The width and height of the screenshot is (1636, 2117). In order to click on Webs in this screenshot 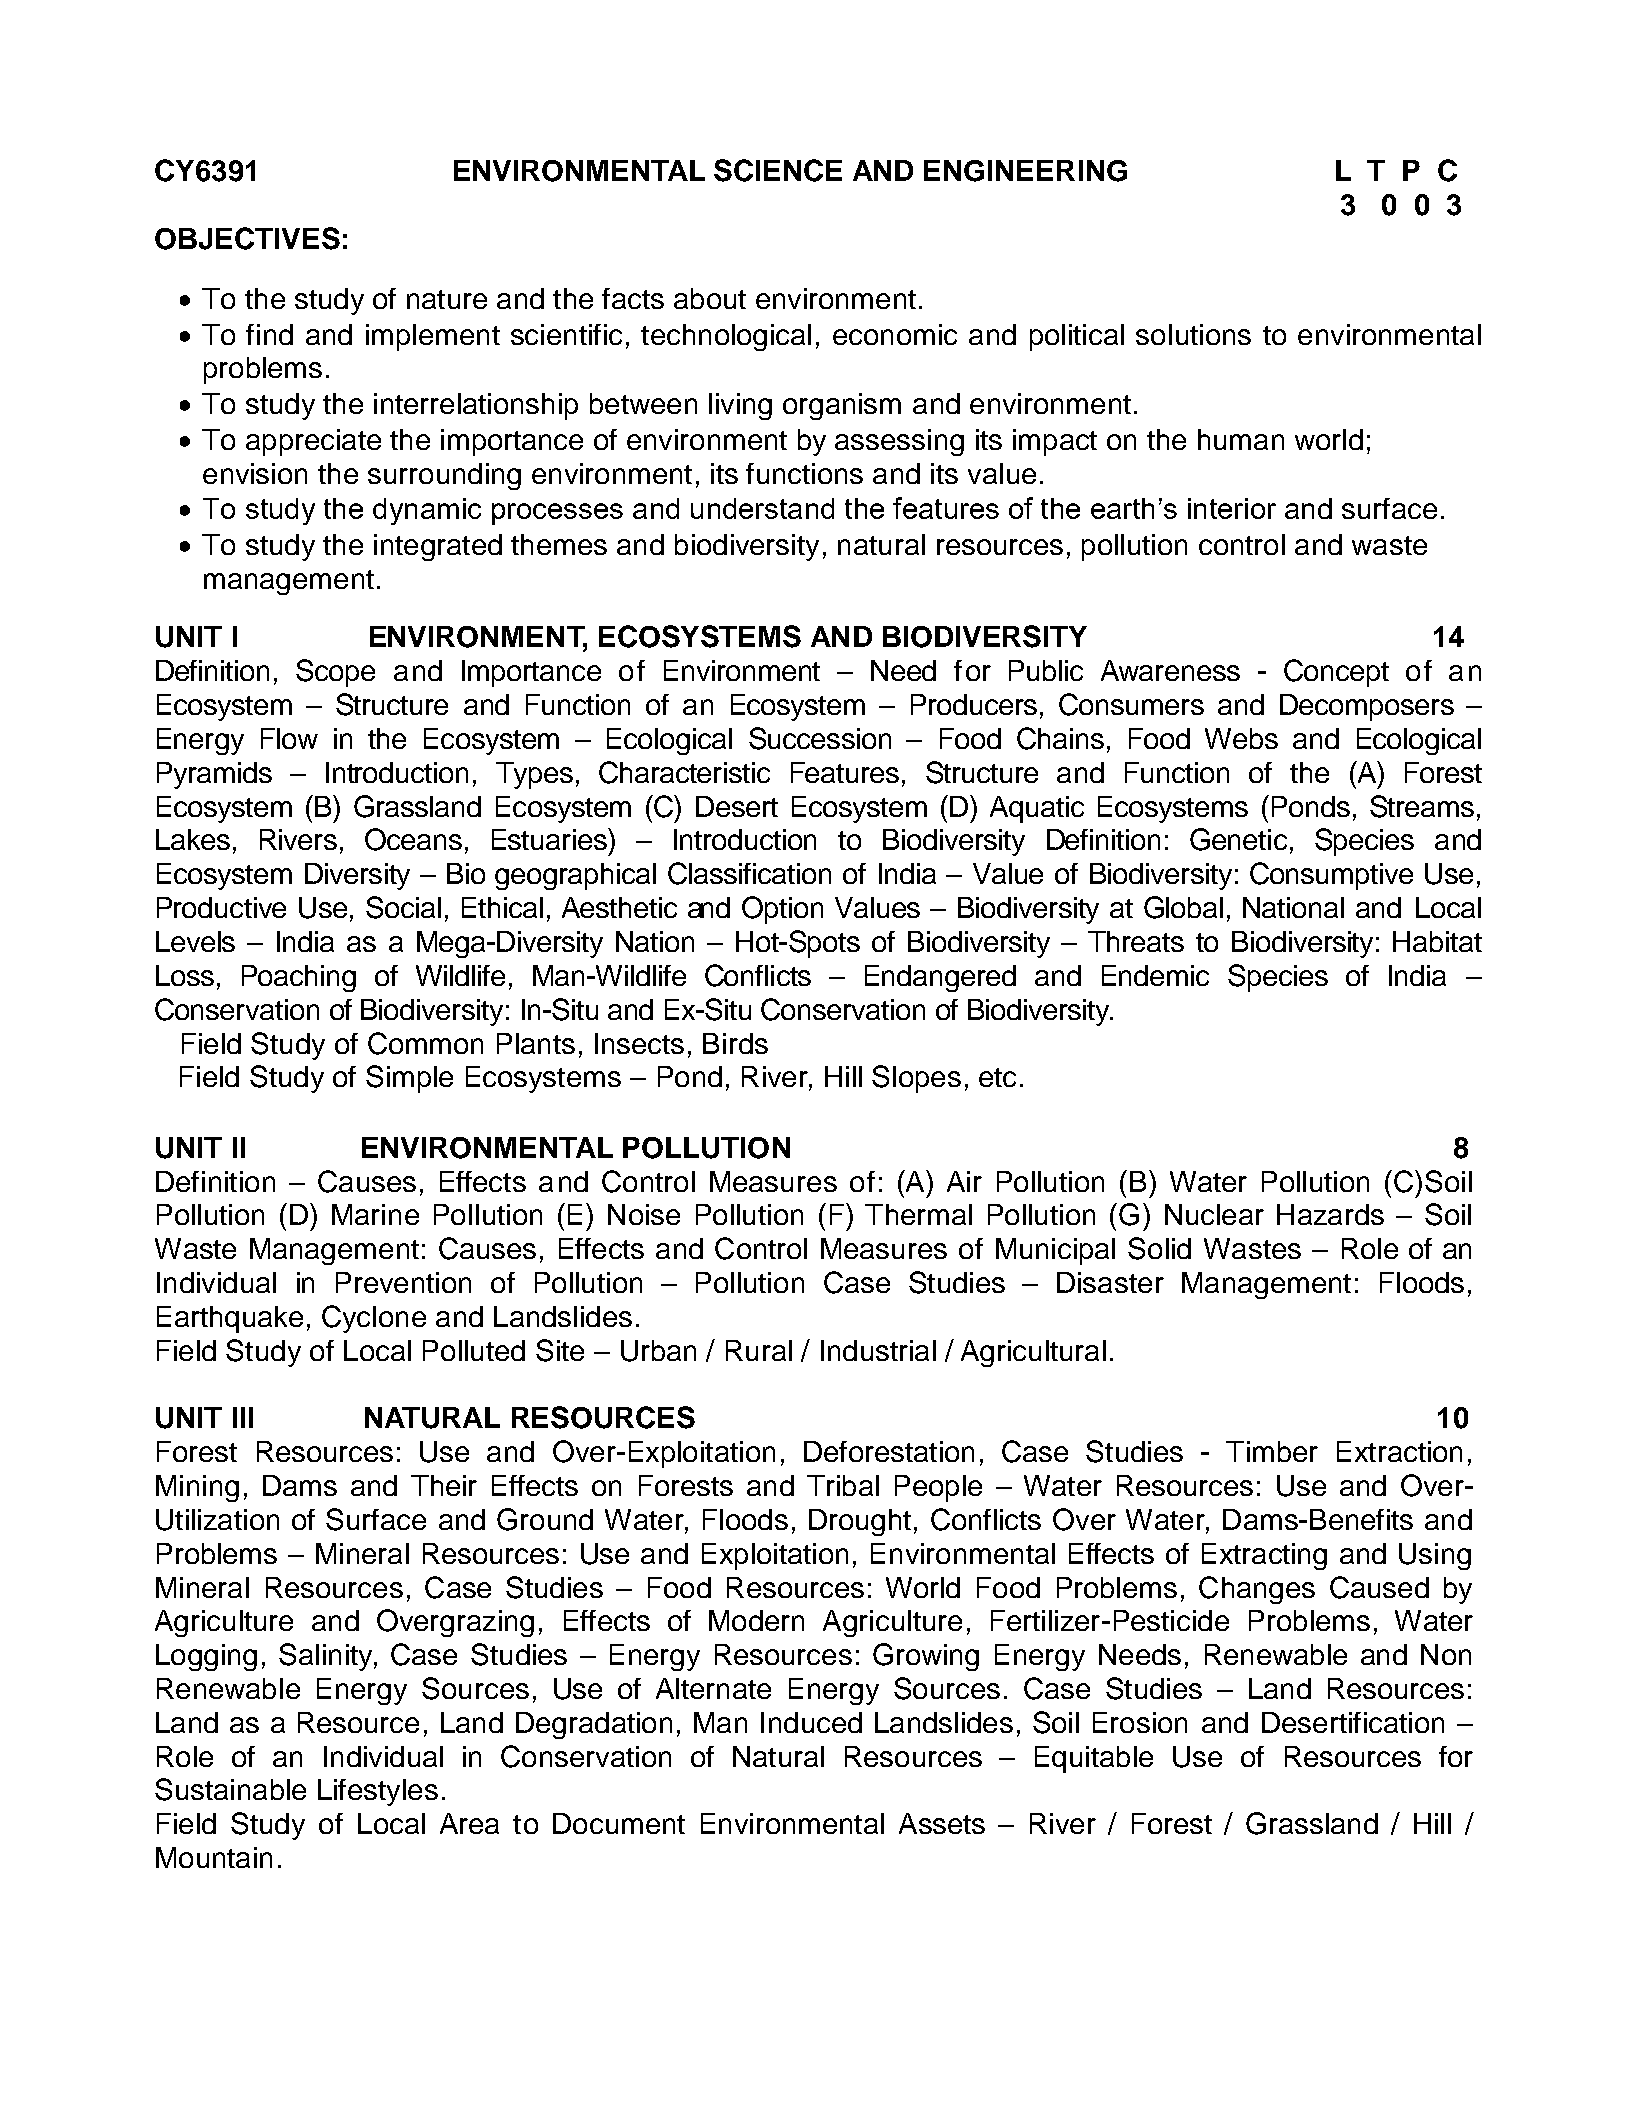, I will do `click(1241, 738)`.
